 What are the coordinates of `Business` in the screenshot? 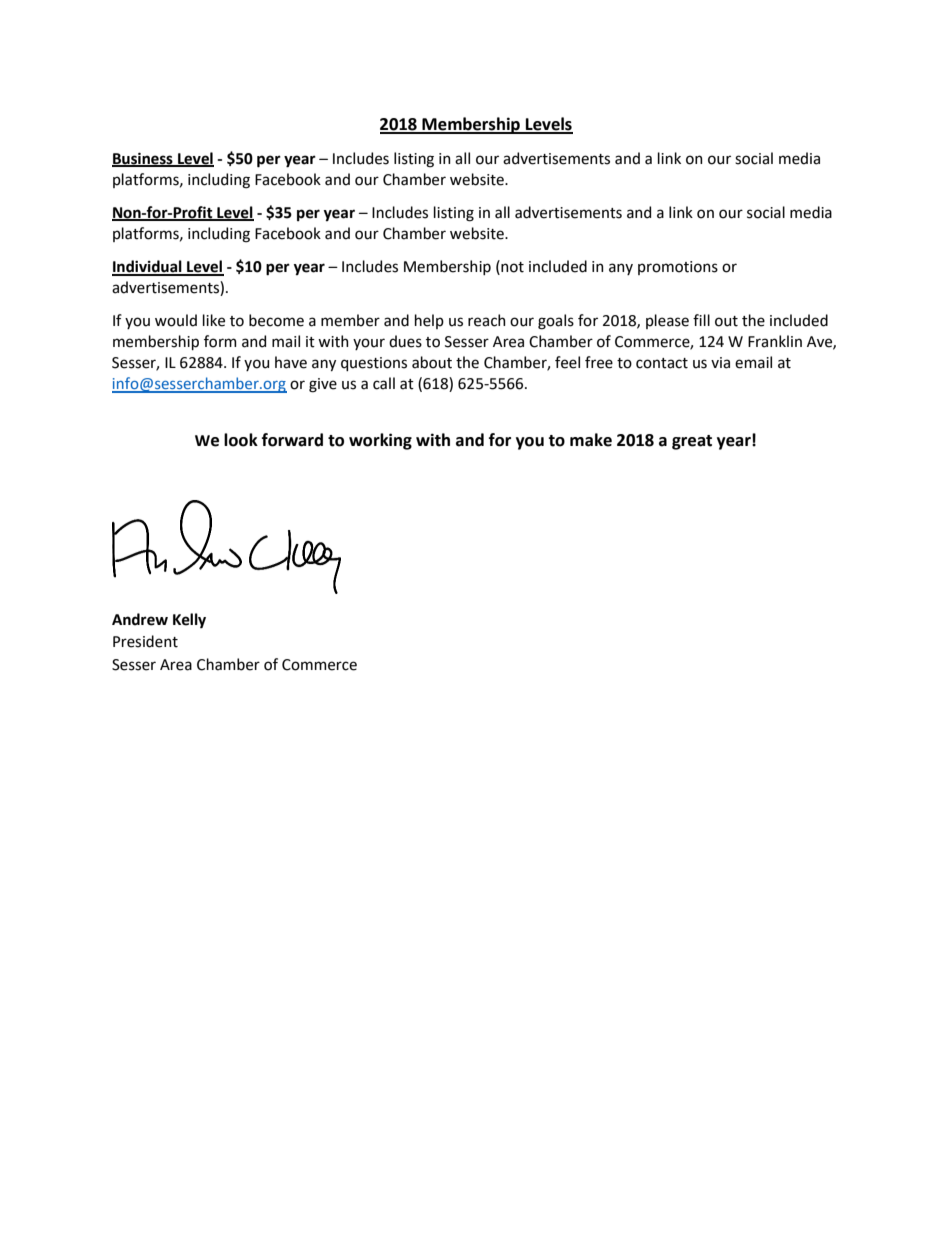 It's located at (143, 159).
